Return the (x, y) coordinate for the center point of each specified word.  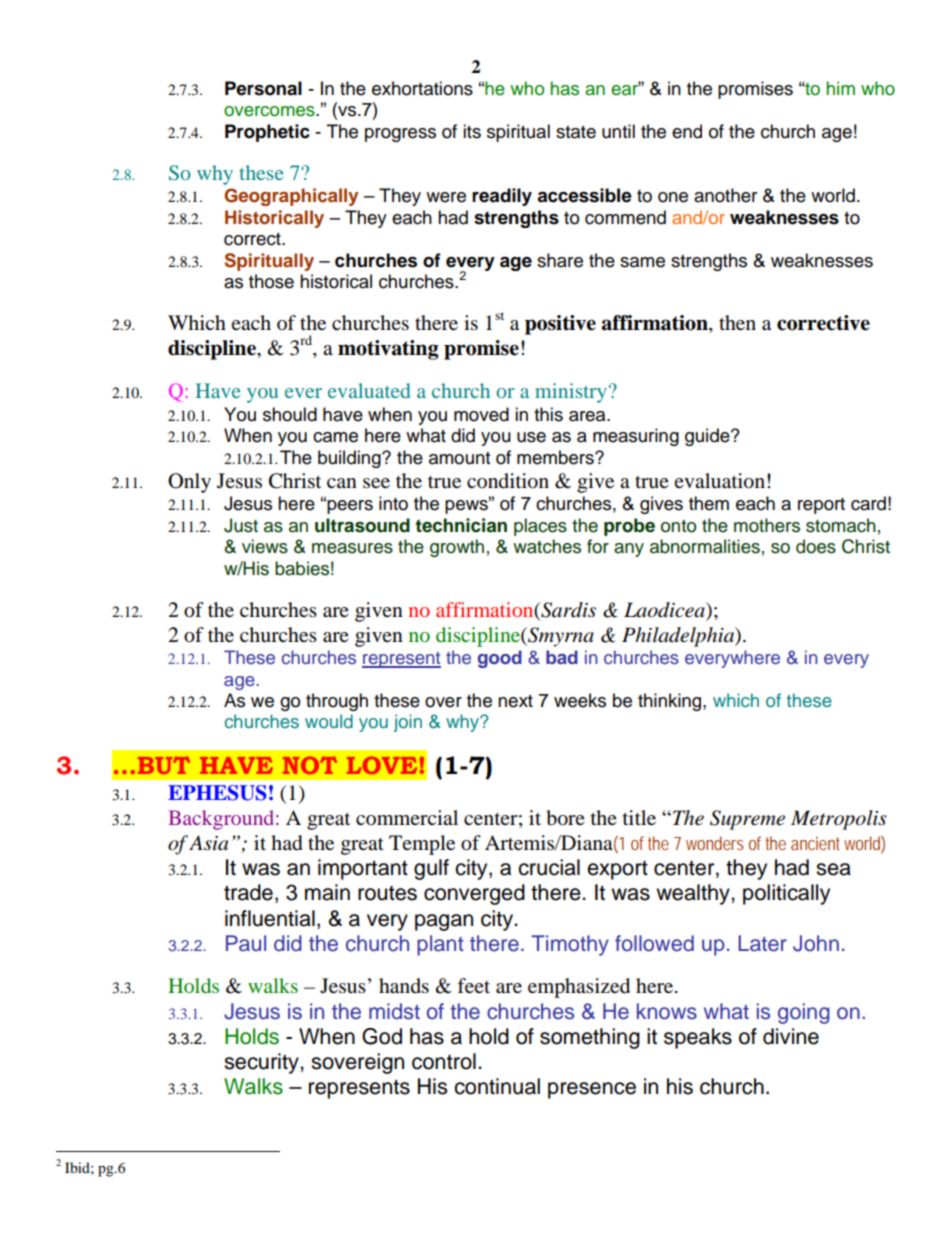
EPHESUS (217, 793)
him (840, 88)
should (290, 414)
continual (497, 1086)
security (262, 1063)
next (515, 701)
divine (791, 1036)
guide (708, 437)
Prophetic (267, 133)
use (531, 437)
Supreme (747, 820)
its (472, 131)
